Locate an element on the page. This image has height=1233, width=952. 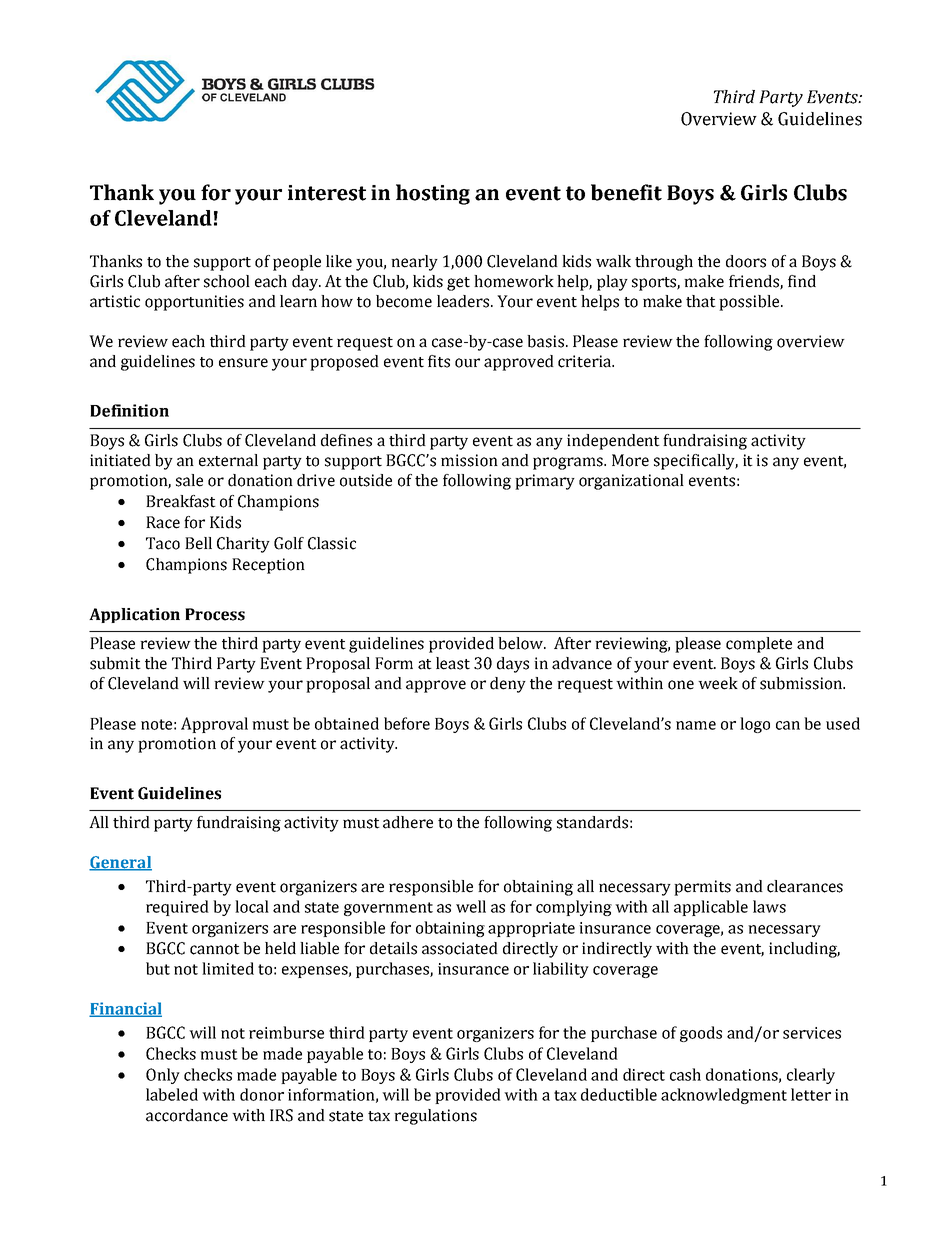
least is located at coordinates (453, 663).
